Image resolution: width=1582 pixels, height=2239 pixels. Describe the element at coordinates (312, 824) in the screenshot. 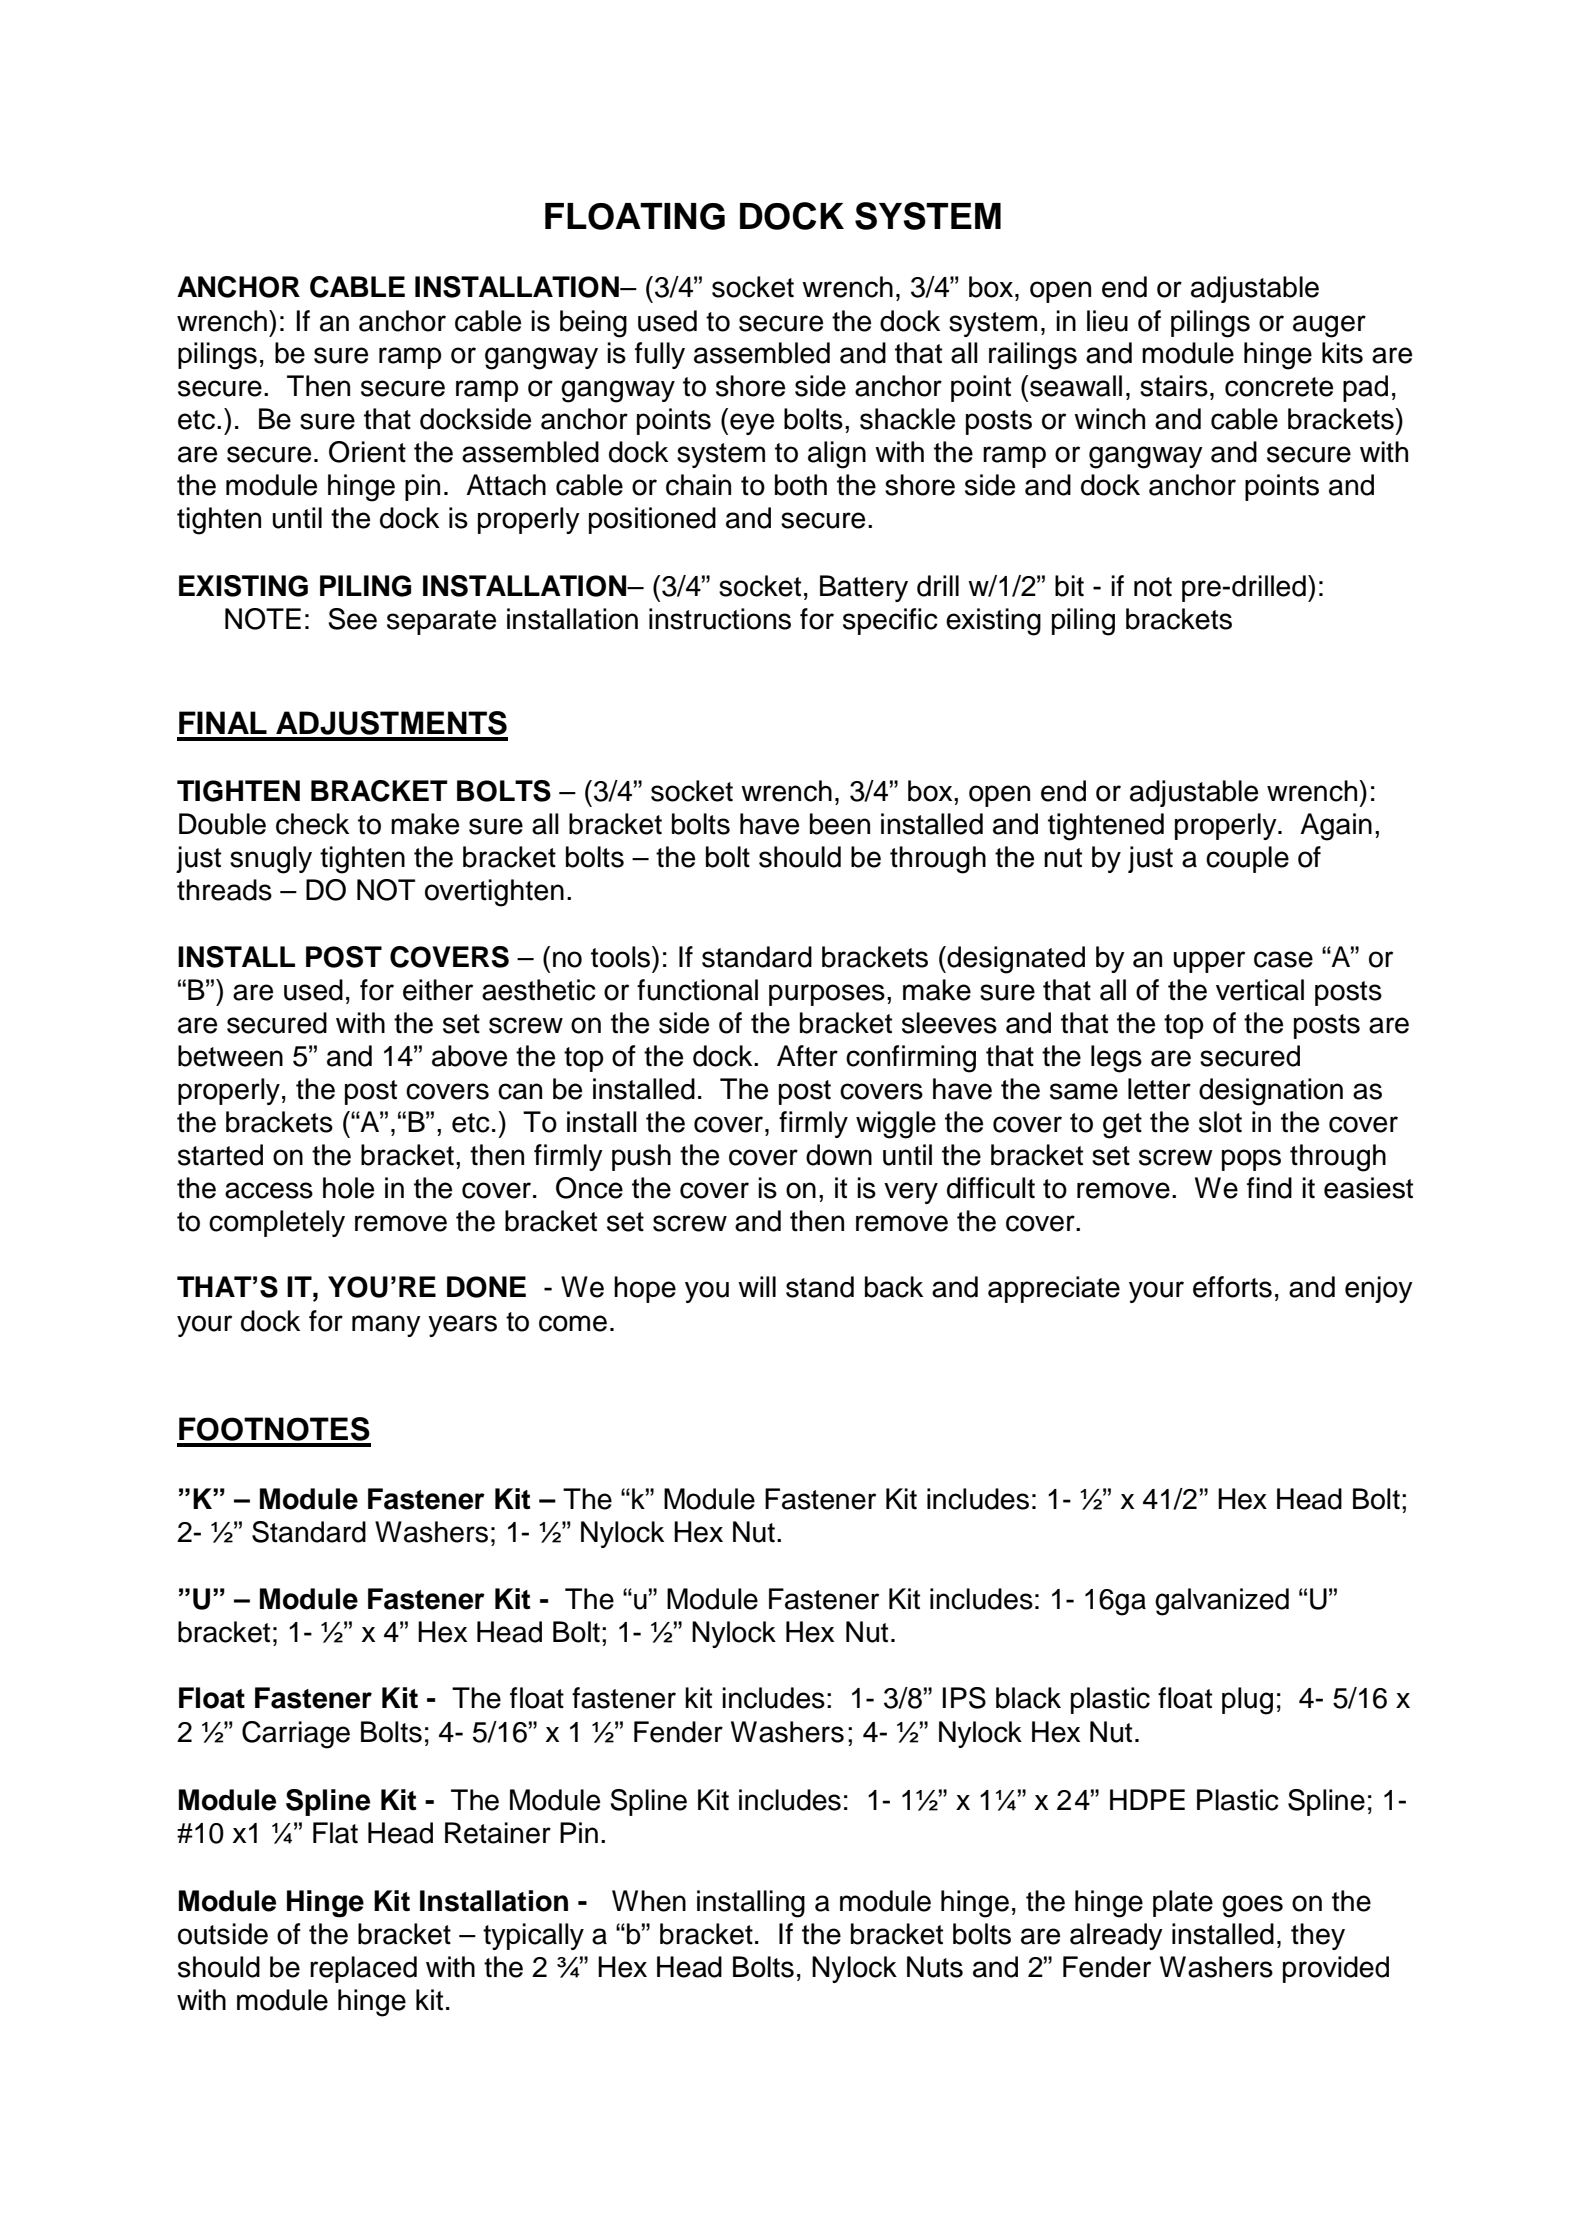

I see `check` at that location.
